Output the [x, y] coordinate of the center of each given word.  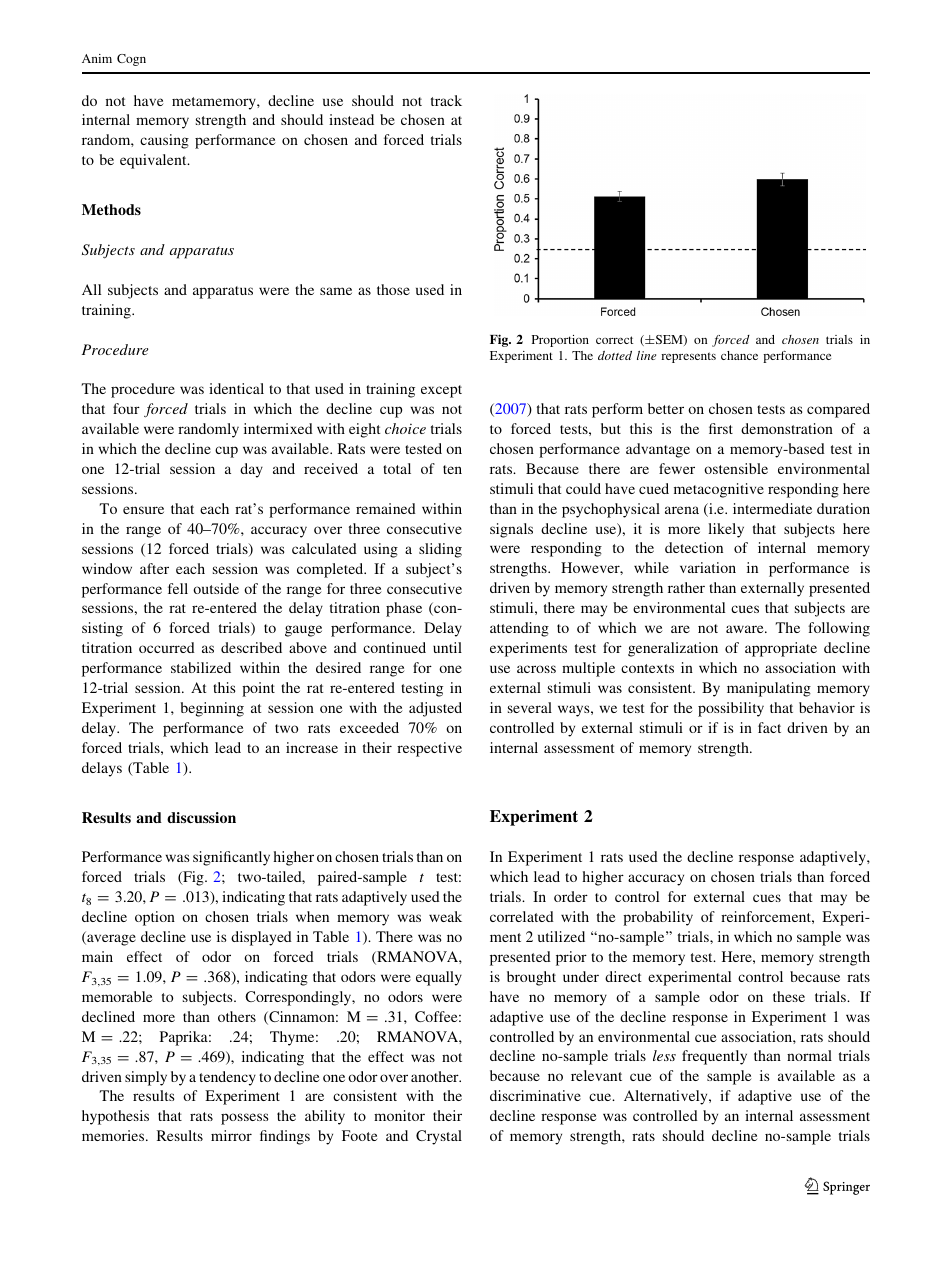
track [446, 100]
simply [146, 1078]
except [441, 391]
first [721, 428]
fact [769, 727]
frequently [714, 1057]
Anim [97, 58]
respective [429, 749]
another [436, 1076]
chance [739, 355]
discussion [201, 817]
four [126, 408]
